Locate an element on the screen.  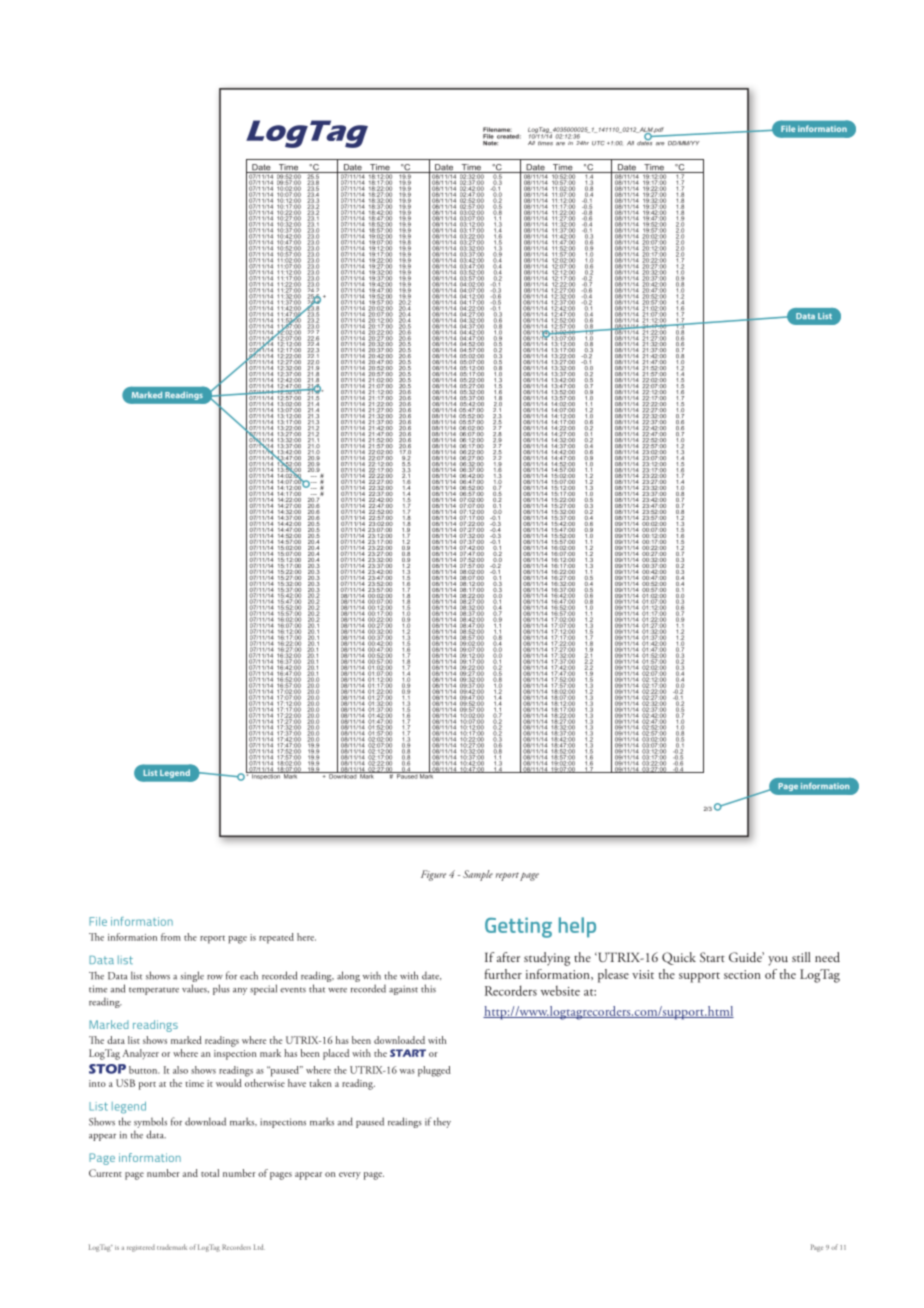
Note is located at coordinates (490, 143).
